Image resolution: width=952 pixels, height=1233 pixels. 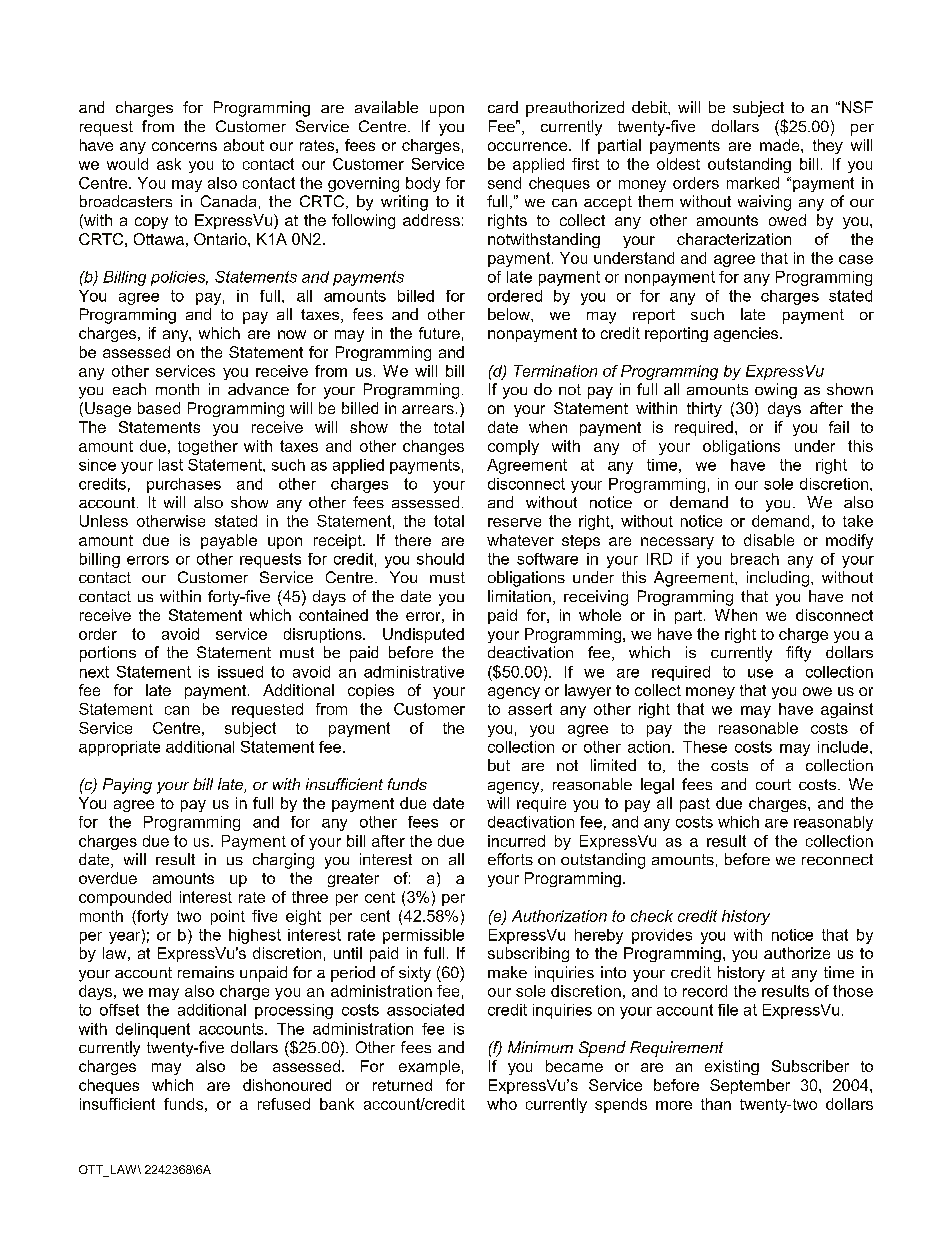 What do you see at coordinates (510, 314) in the document?
I see `below` at bounding box center [510, 314].
